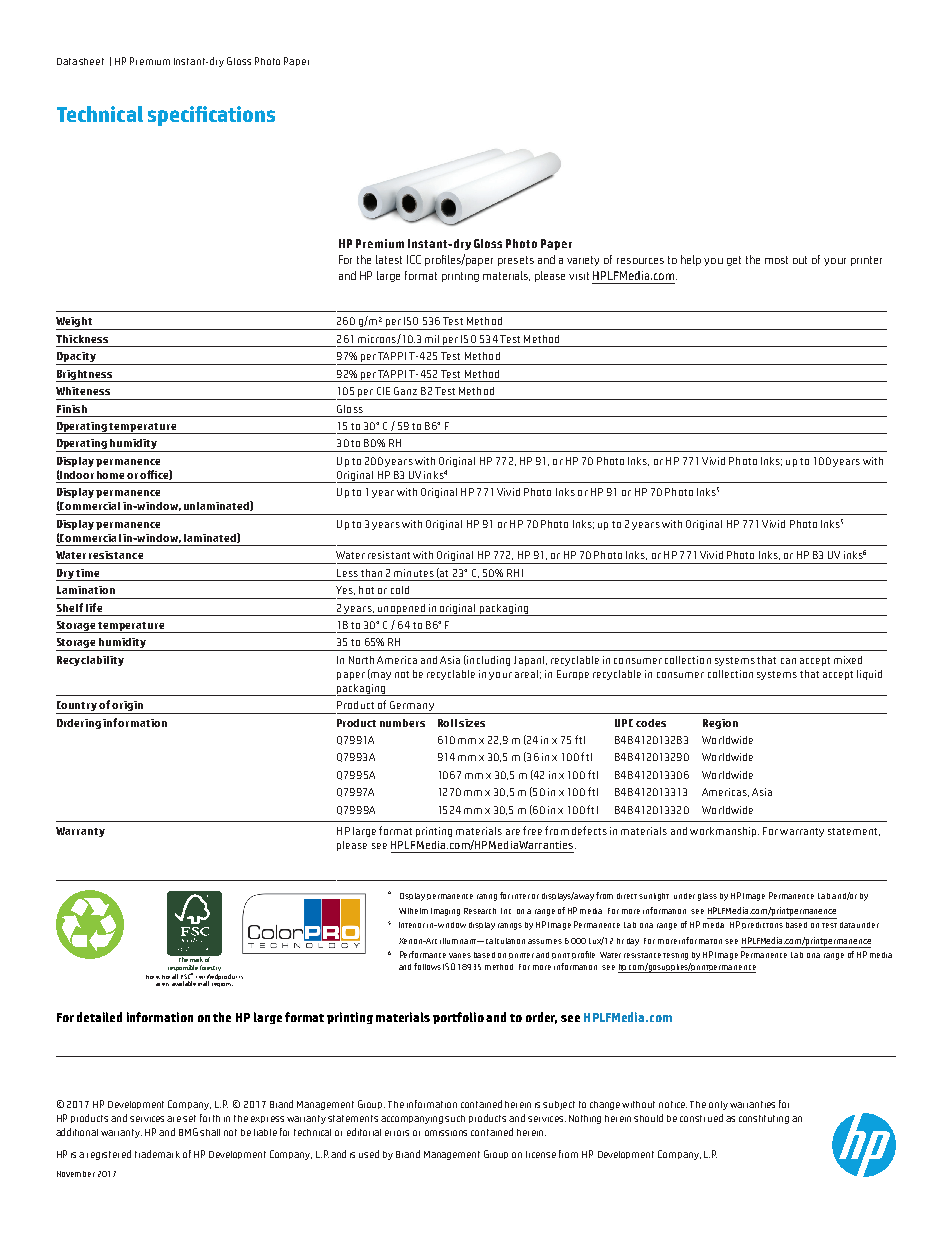 This screenshot has width=952, height=1233. I want to click on ICC, so click(414, 259).
